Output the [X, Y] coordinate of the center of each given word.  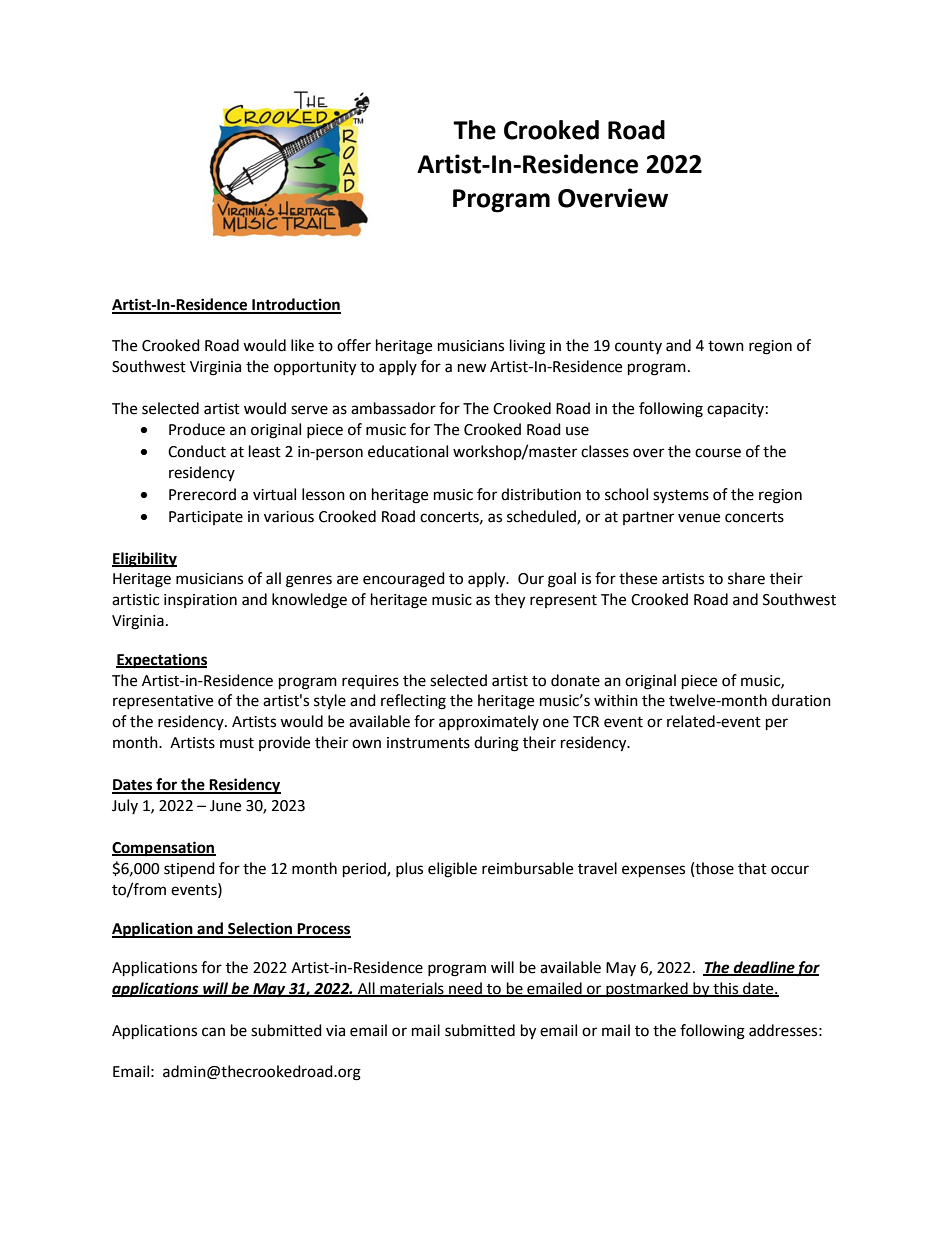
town [726, 346]
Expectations [161, 661]
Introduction [295, 305]
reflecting [413, 702]
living [527, 347]
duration [801, 700]
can [213, 1032]
